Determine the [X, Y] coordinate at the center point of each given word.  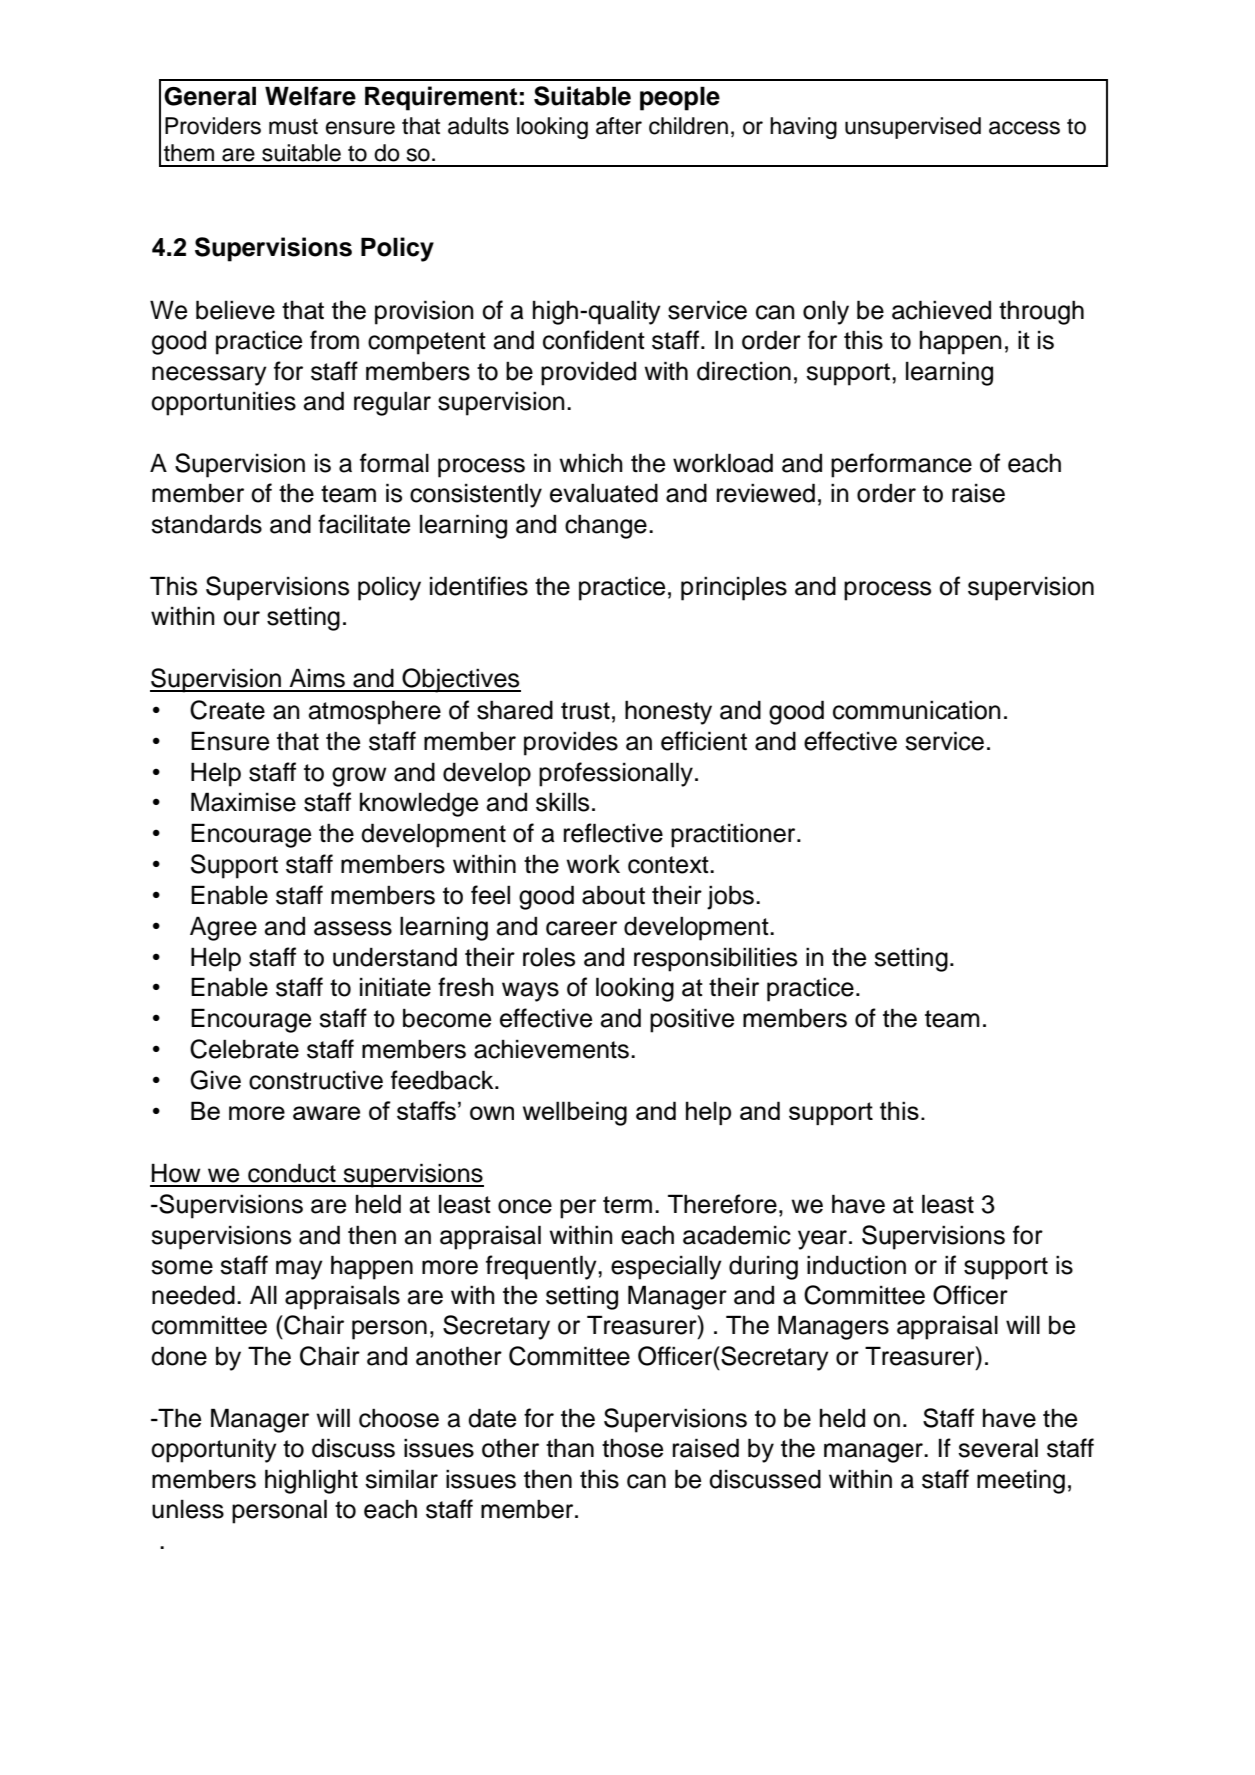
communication [917, 710]
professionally [616, 774]
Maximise [243, 802]
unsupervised [913, 128]
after [619, 126]
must [293, 126]
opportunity [214, 1451]
